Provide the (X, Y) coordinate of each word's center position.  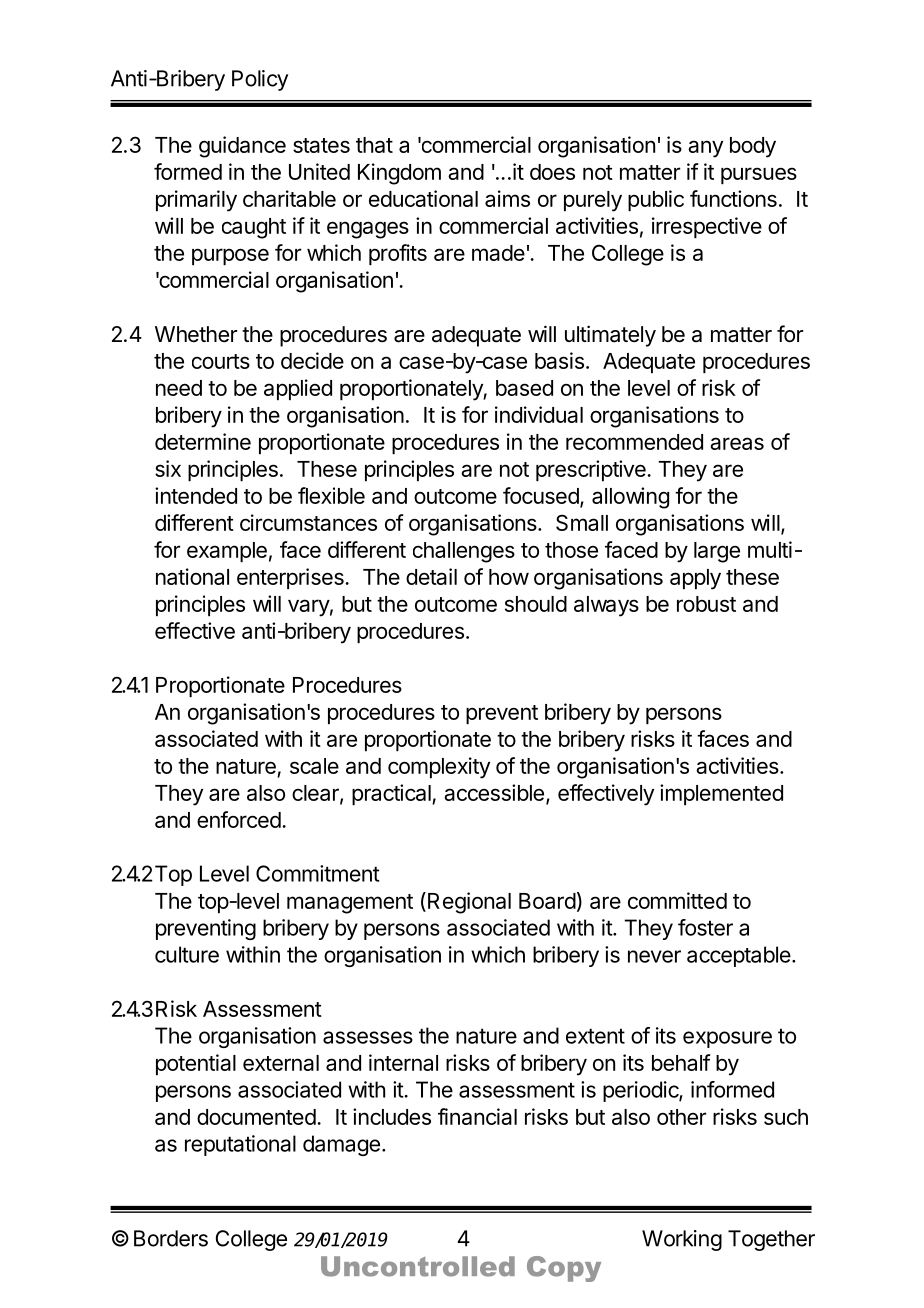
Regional (469, 903)
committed (677, 900)
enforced (239, 819)
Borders (171, 1238)
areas (737, 443)
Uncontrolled (418, 1266)
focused (541, 495)
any (705, 149)
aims (507, 198)
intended (196, 495)
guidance (242, 147)
